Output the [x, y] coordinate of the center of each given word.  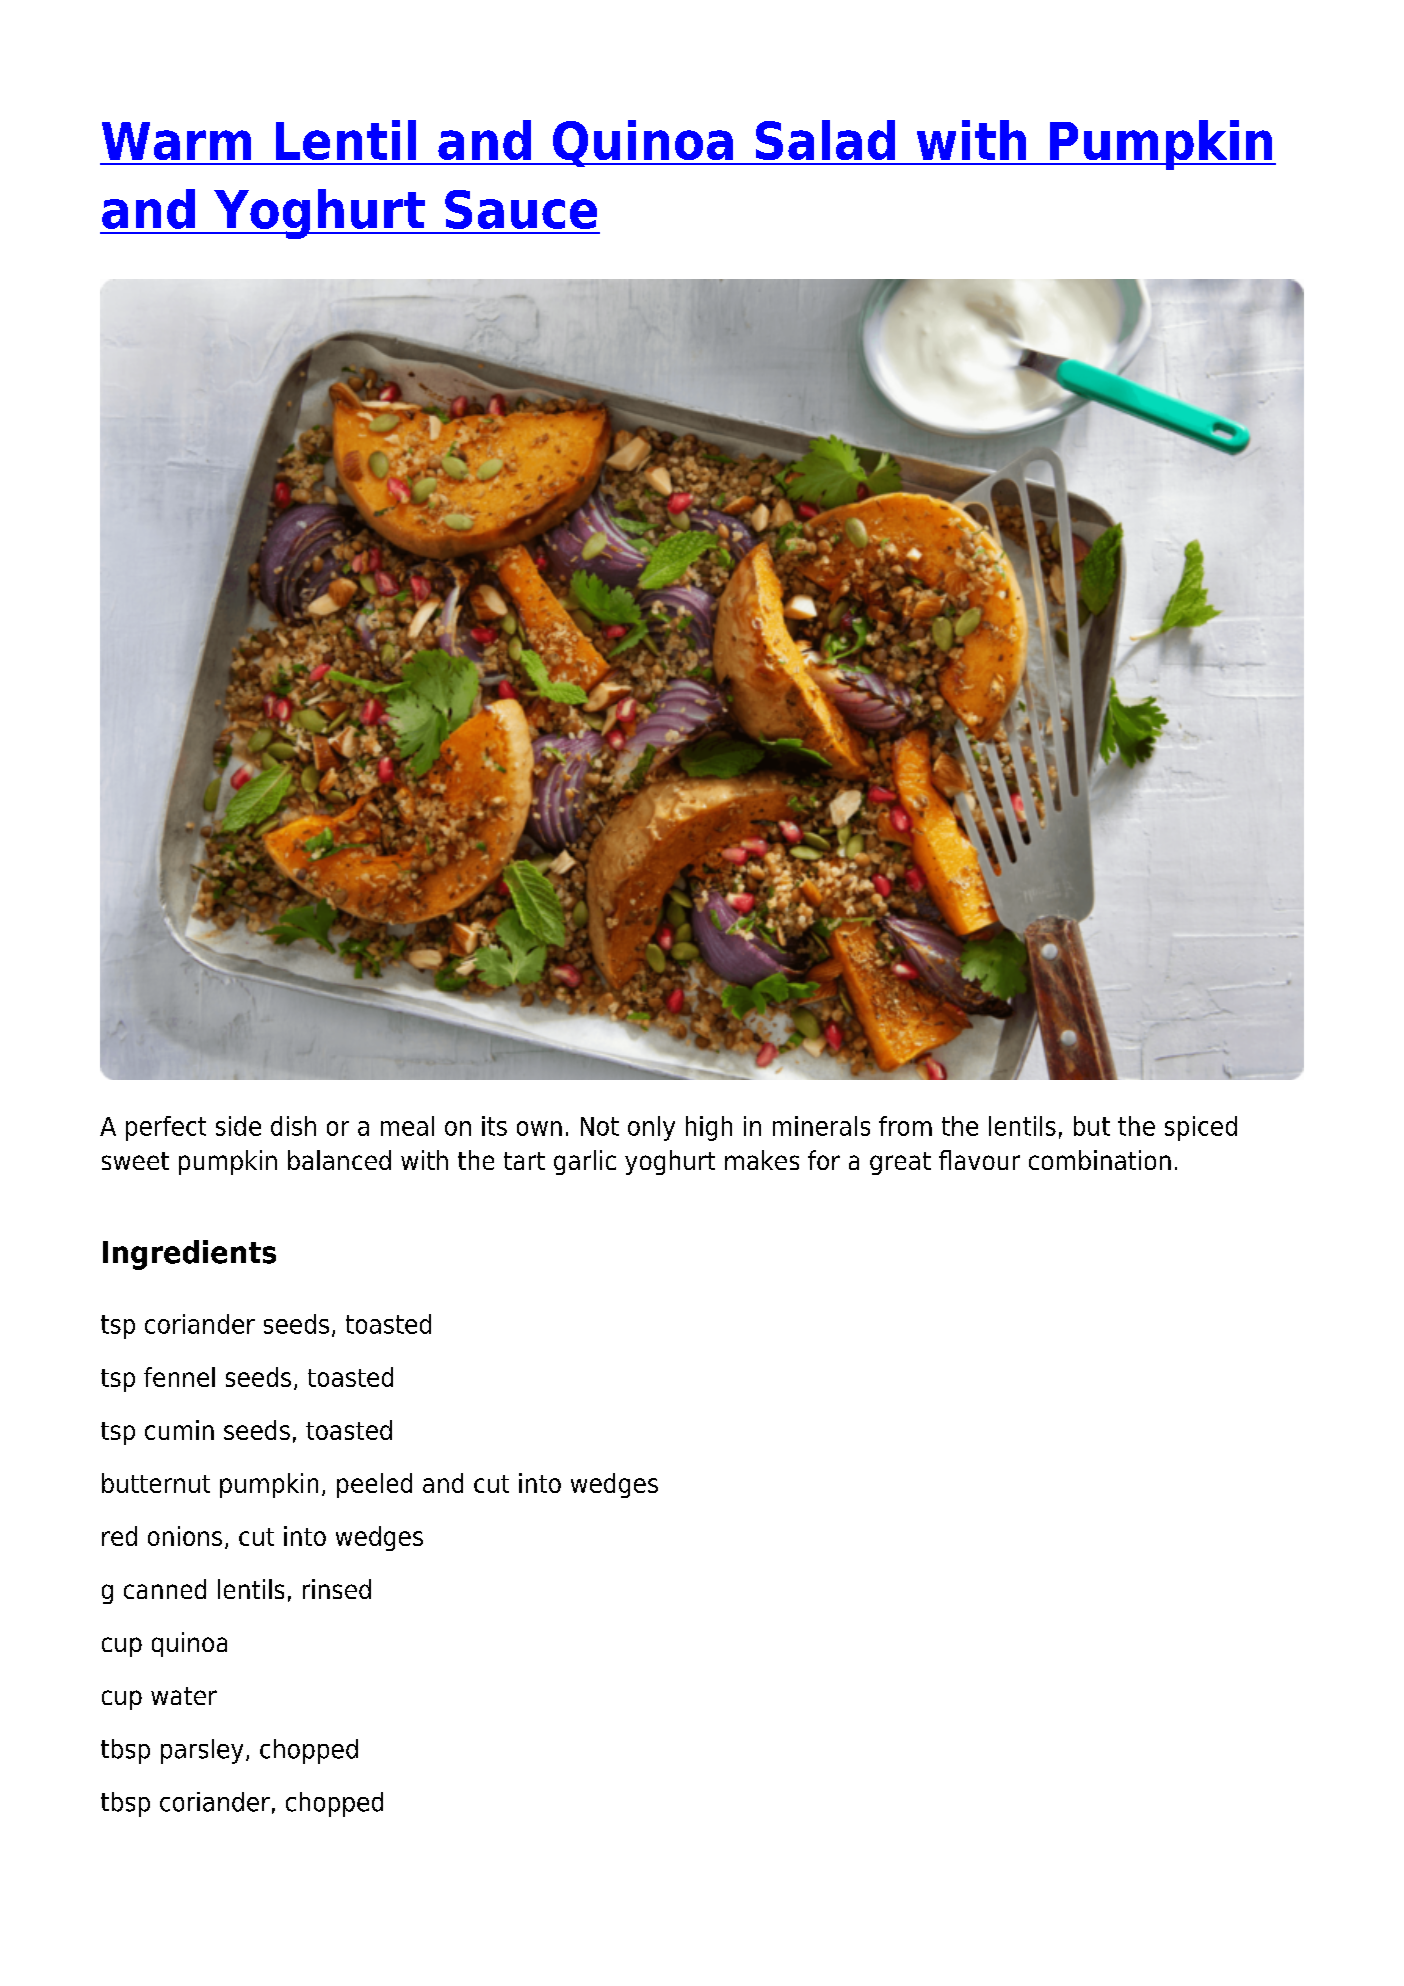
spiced [1201, 1128]
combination [1100, 1160]
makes [762, 1160]
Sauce [521, 209]
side [238, 1126]
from [905, 1126]
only [651, 1128]
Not [600, 1126]
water [184, 1696]
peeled [374, 1485]
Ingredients [189, 1255]
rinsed [337, 1589]
